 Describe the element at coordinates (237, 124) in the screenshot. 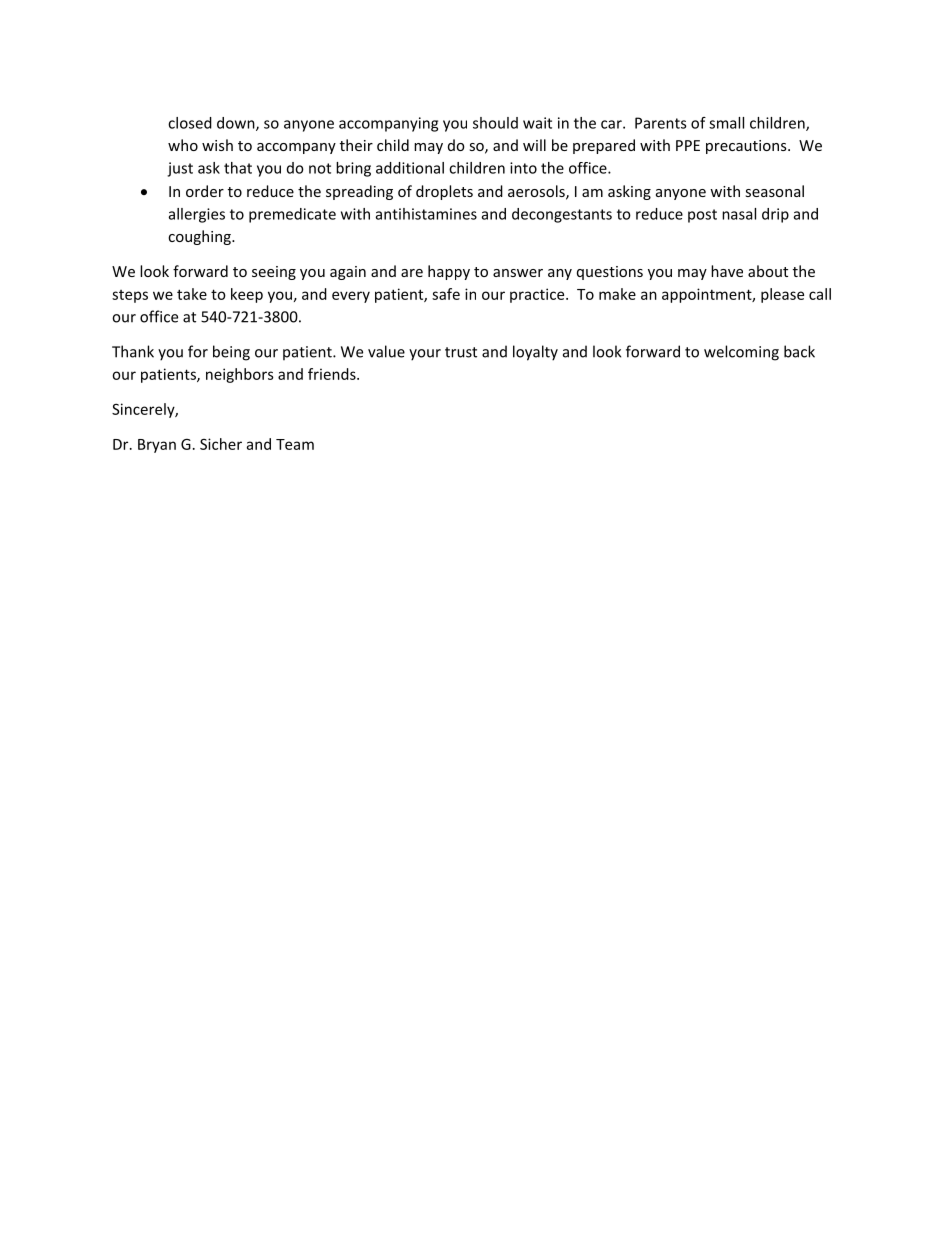

I see `down` at that location.
